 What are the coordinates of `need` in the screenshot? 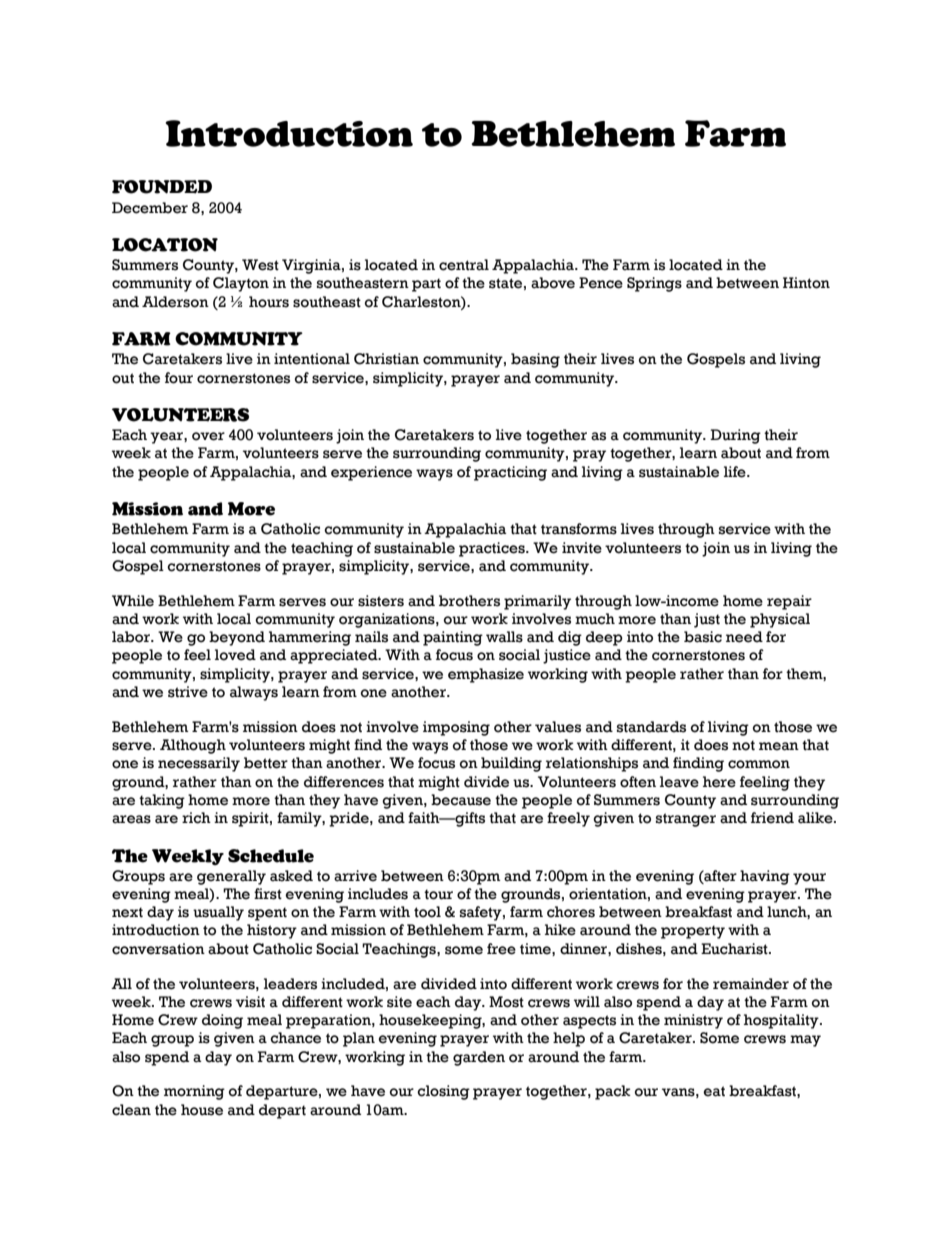 It's located at (744, 637).
